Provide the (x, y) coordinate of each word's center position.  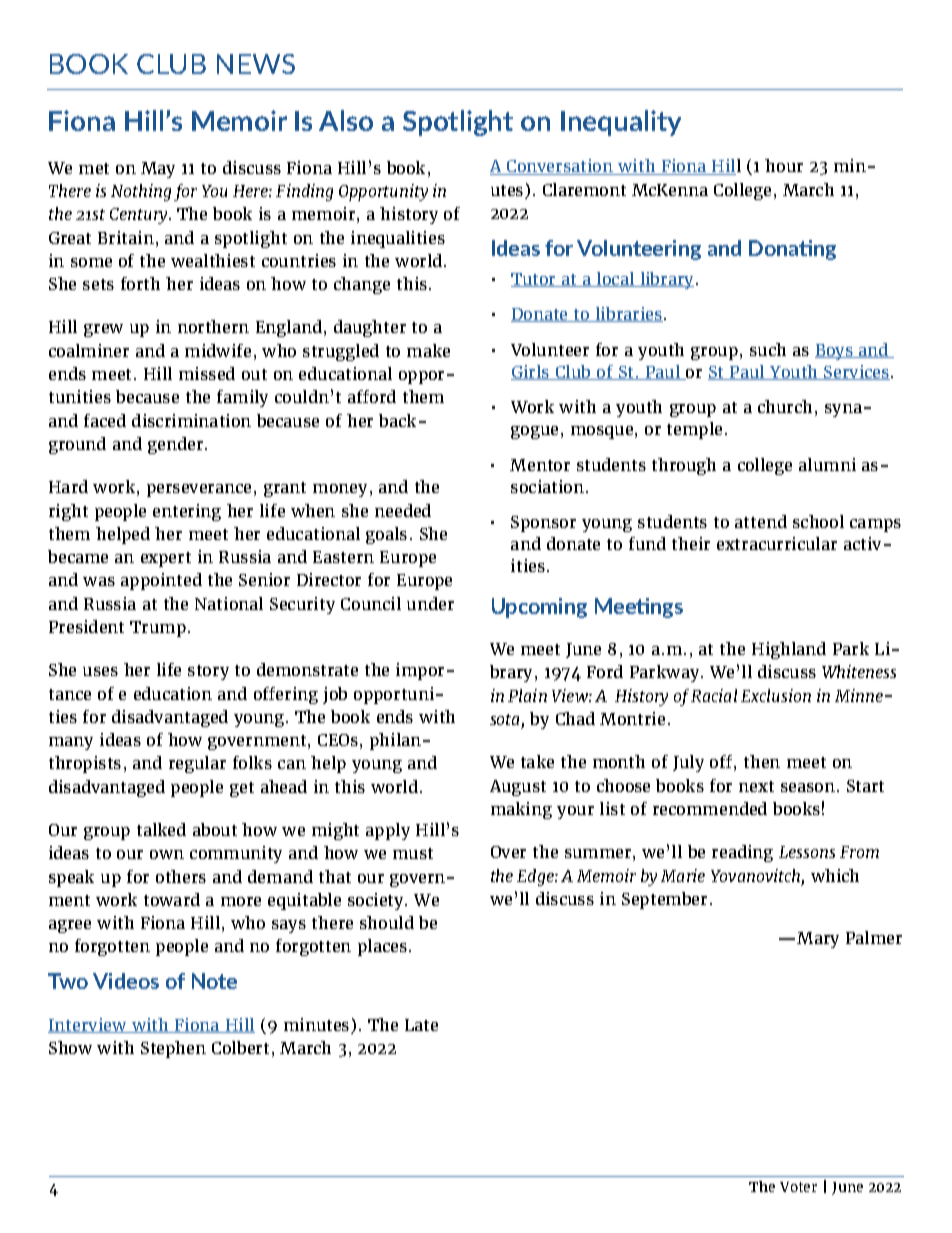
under (430, 603)
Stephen (173, 1049)
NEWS (256, 64)
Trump (158, 629)
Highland (789, 650)
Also (346, 120)
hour (784, 165)
